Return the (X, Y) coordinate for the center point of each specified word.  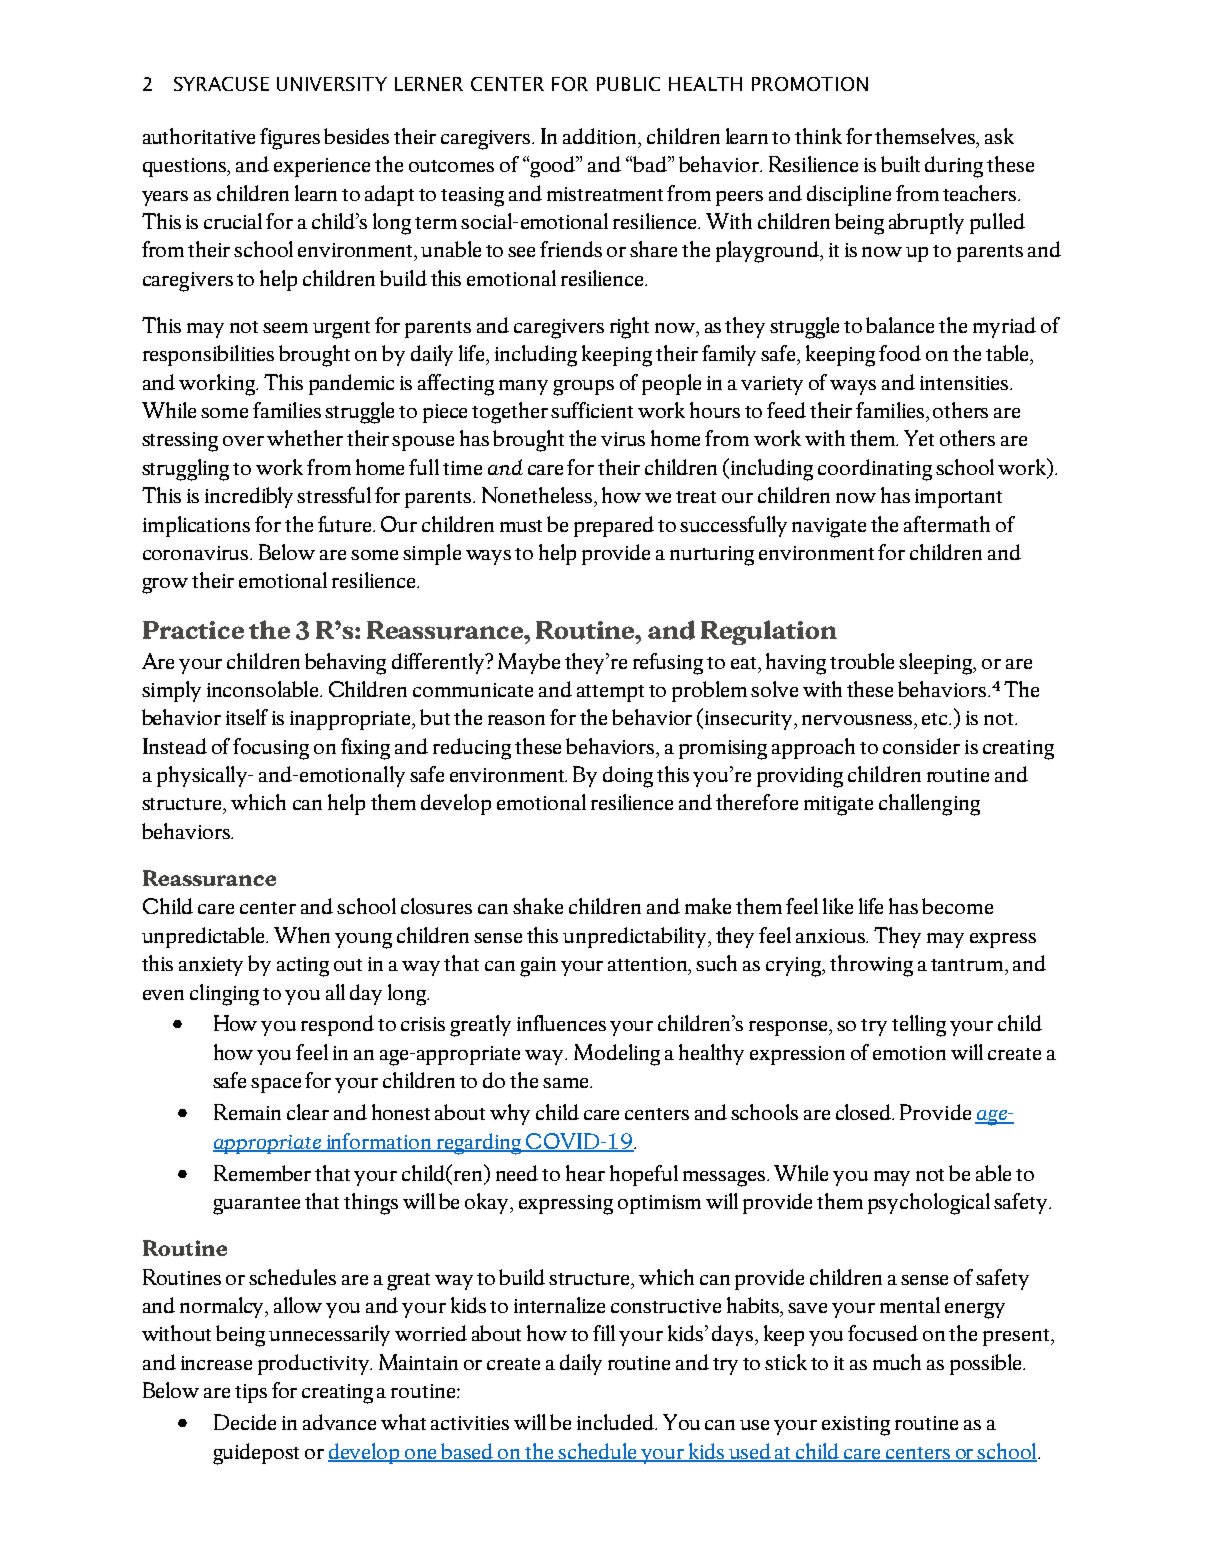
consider (921, 746)
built (900, 164)
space (276, 1085)
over (243, 441)
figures (290, 139)
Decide (245, 1422)
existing (856, 1426)
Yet (919, 438)
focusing (271, 749)
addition (601, 137)
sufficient (592, 410)
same (567, 1083)
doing (628, 777)
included (617, 1422)
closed (865, 1112)
